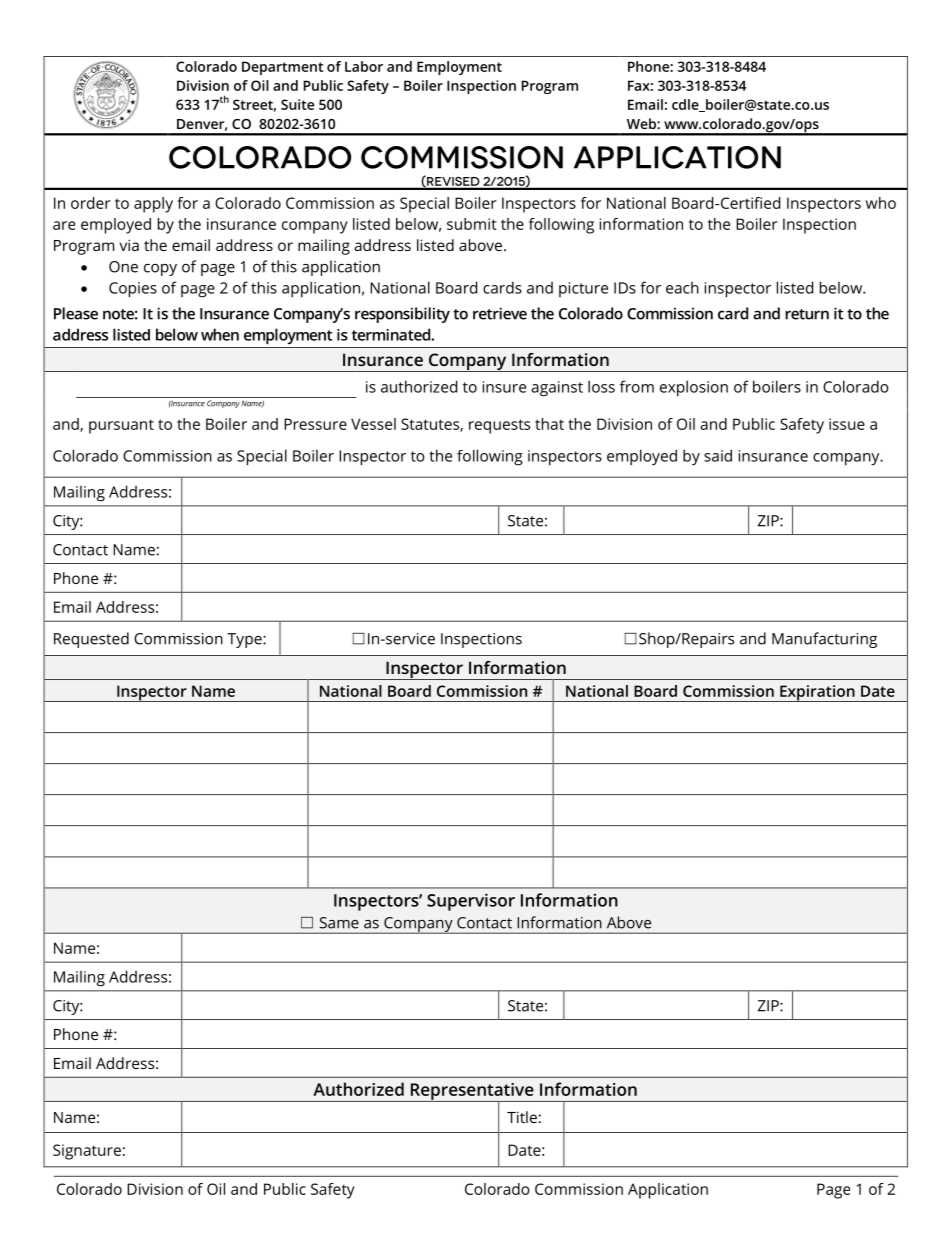 The height and width of the document is (1233, 952). What do you see at coordinates (91, 640) in the document?
I see `Requested` at bounding box center [91, 640].
